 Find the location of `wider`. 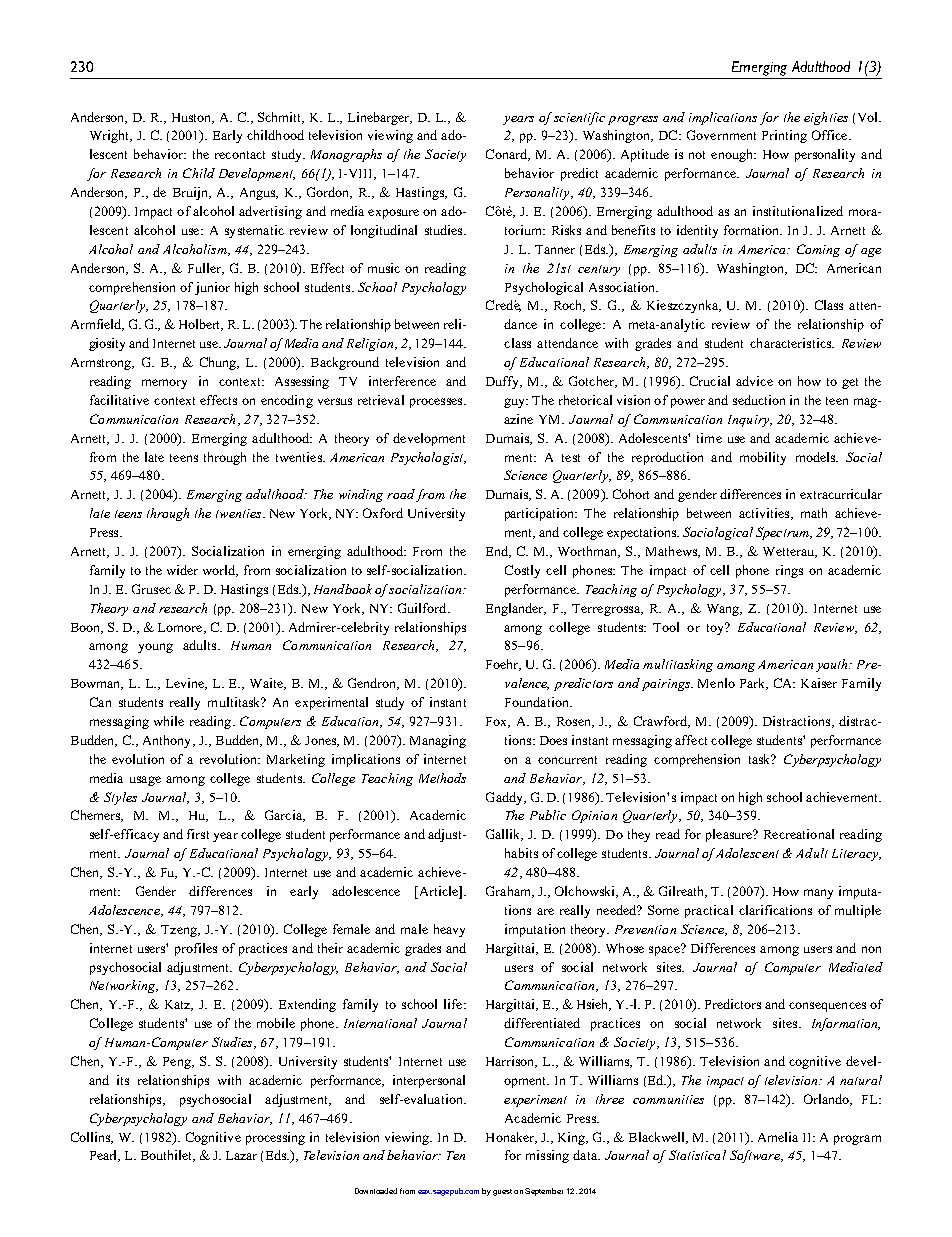

wider is located at coordinates (182, 570).
